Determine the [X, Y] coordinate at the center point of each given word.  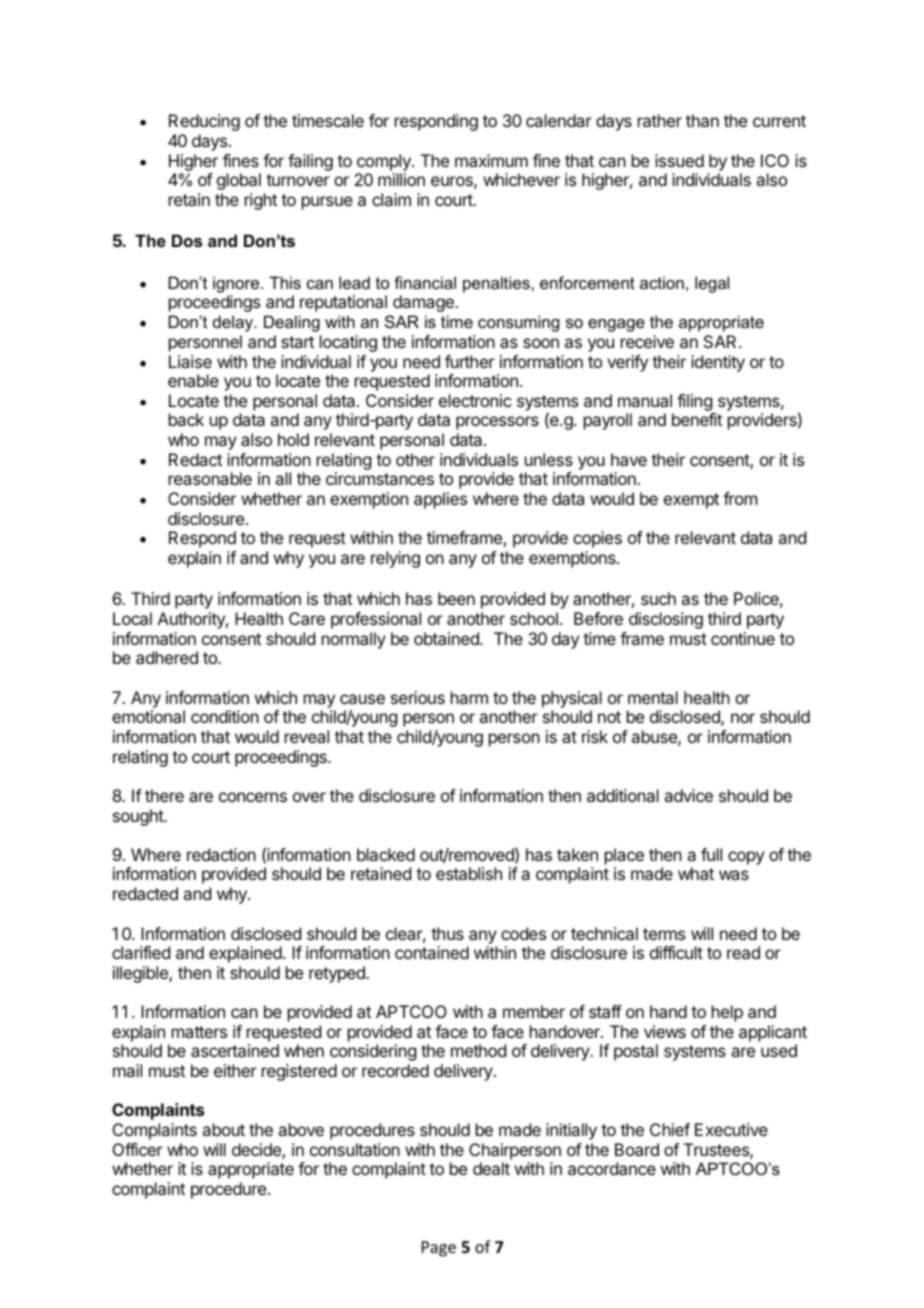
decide [257, 1151]
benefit [697, 419]
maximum [491, 160]
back [186, 419]
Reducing [204, 122]
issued [679, 160]
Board [637, 1149]
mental [653, 697]
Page [439, 1249]
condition [225, 716]
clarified [141, 952]
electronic [475, 400]
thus [447, 933]
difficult [676, 952]
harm [469, 697]
